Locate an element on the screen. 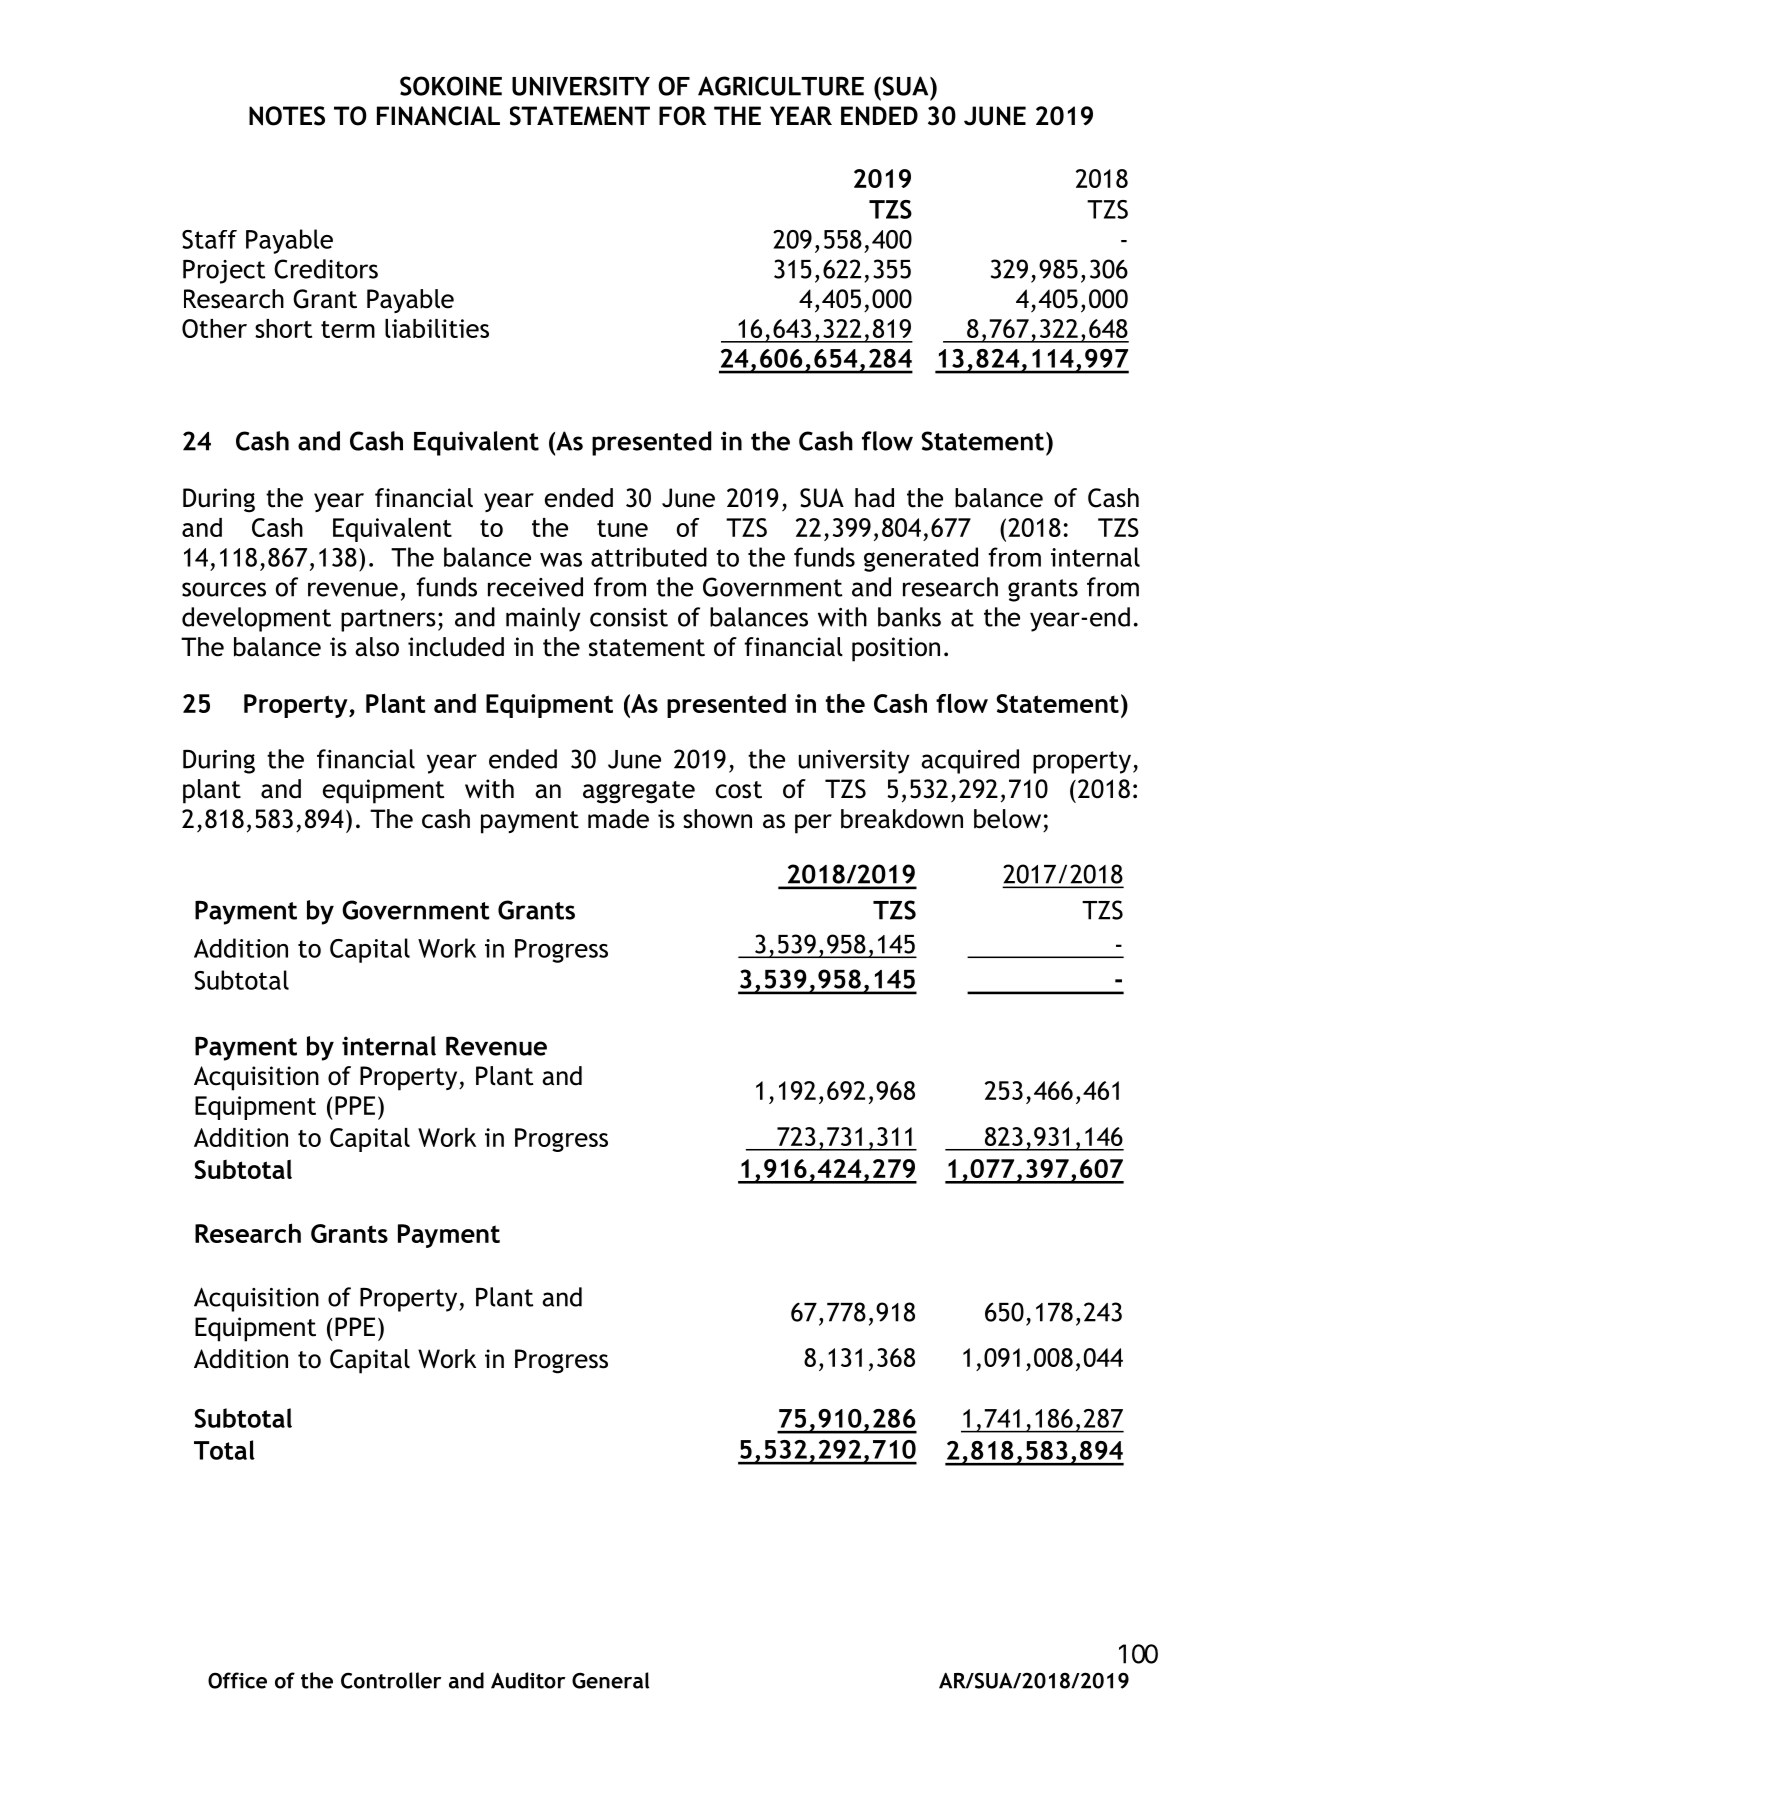 This screenshot has width=1777, height=1797. below is located at coordinates (1007, 819).
